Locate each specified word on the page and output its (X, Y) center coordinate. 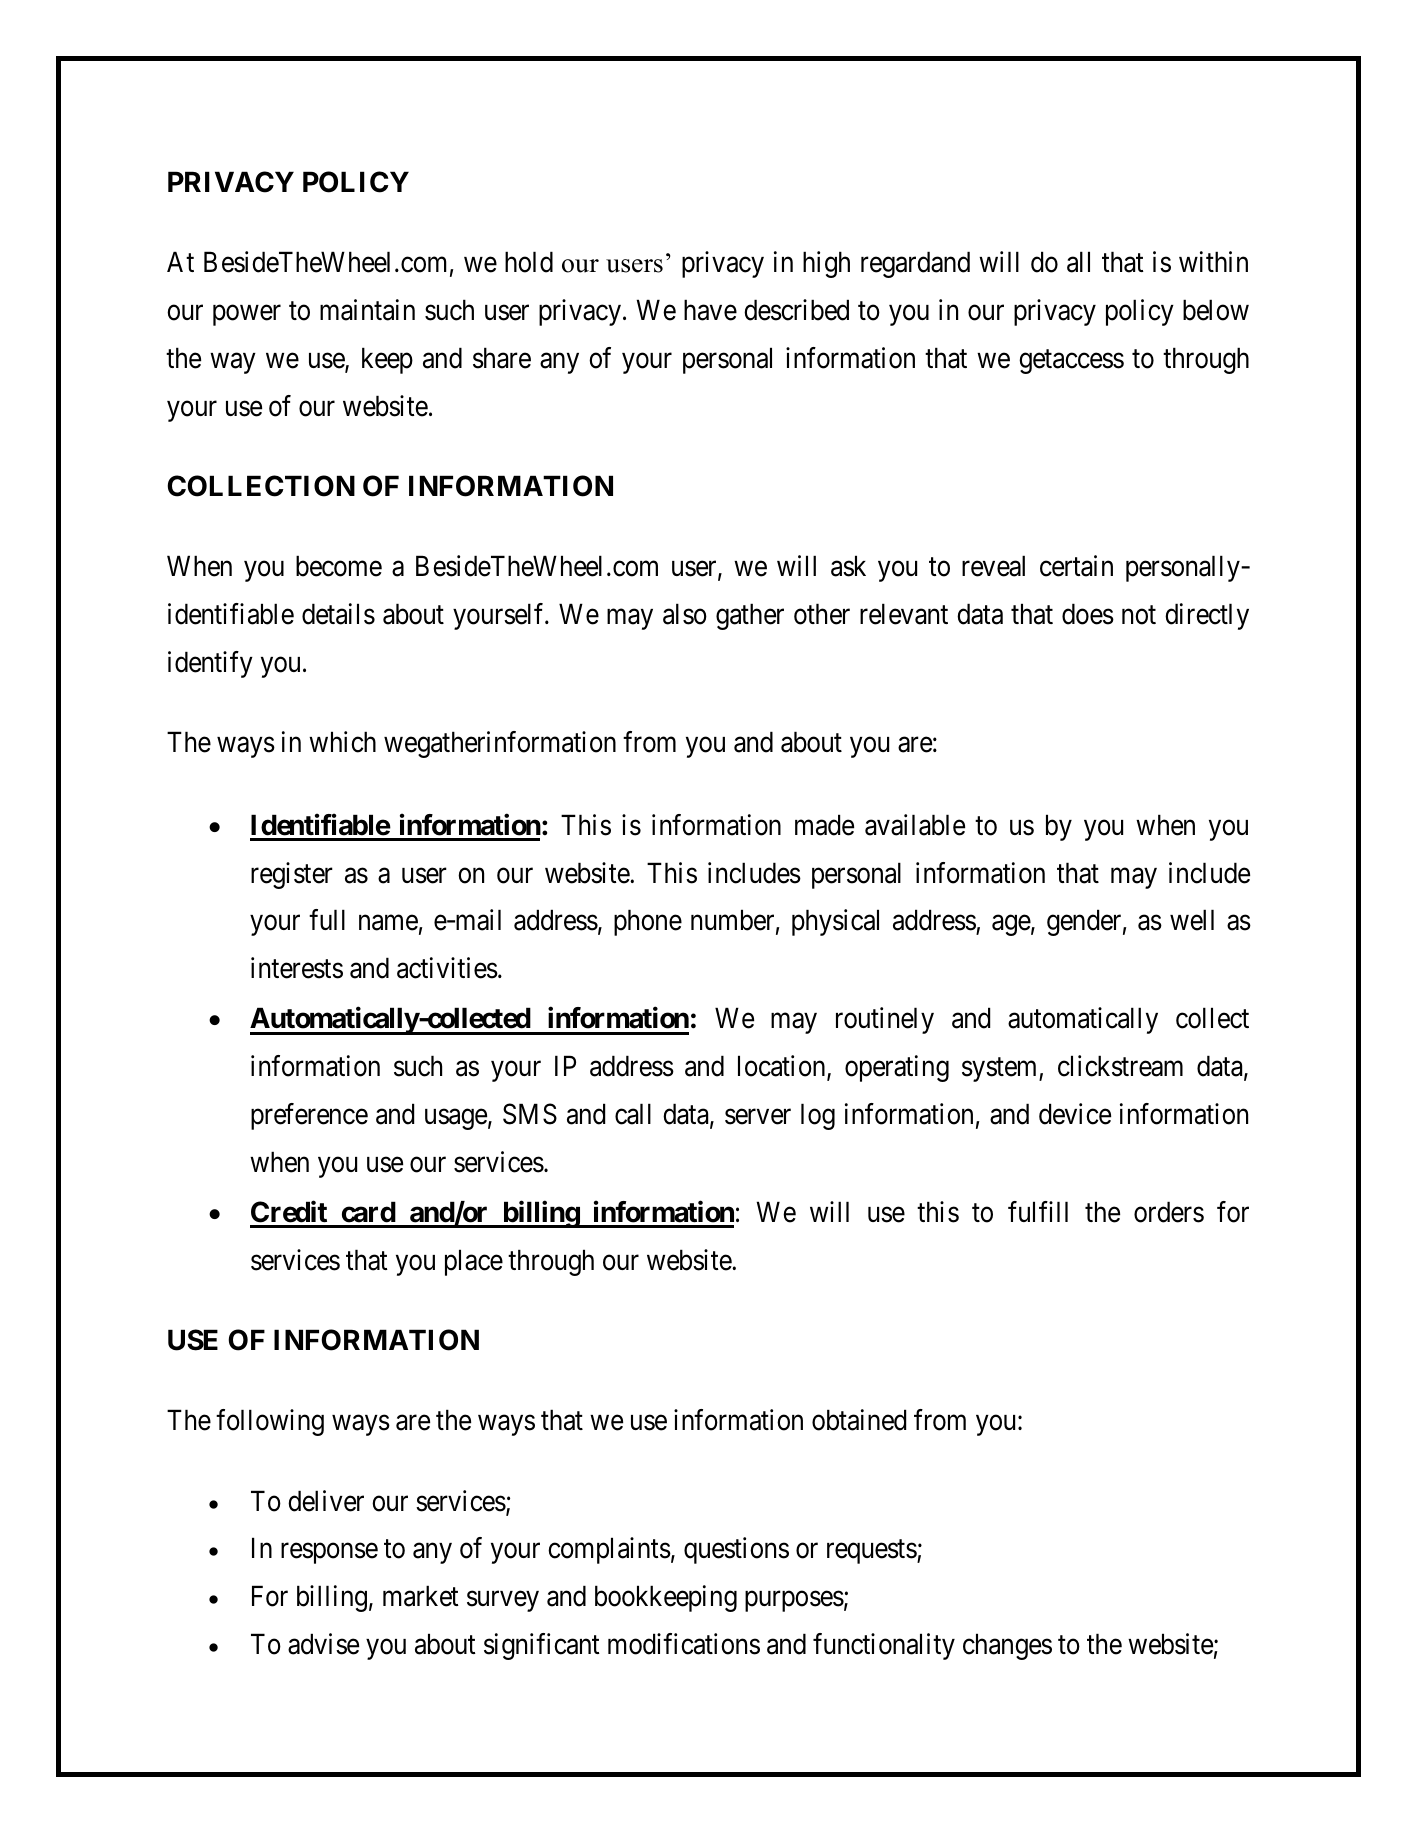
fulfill (1038, 1211)
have (710, 310)
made (824, 825)
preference (309, 1116)
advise (323, 1644)
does (1088, 614)
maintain (367, 310)
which (342, 742)
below (1216, 310)
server (758, 1117)
